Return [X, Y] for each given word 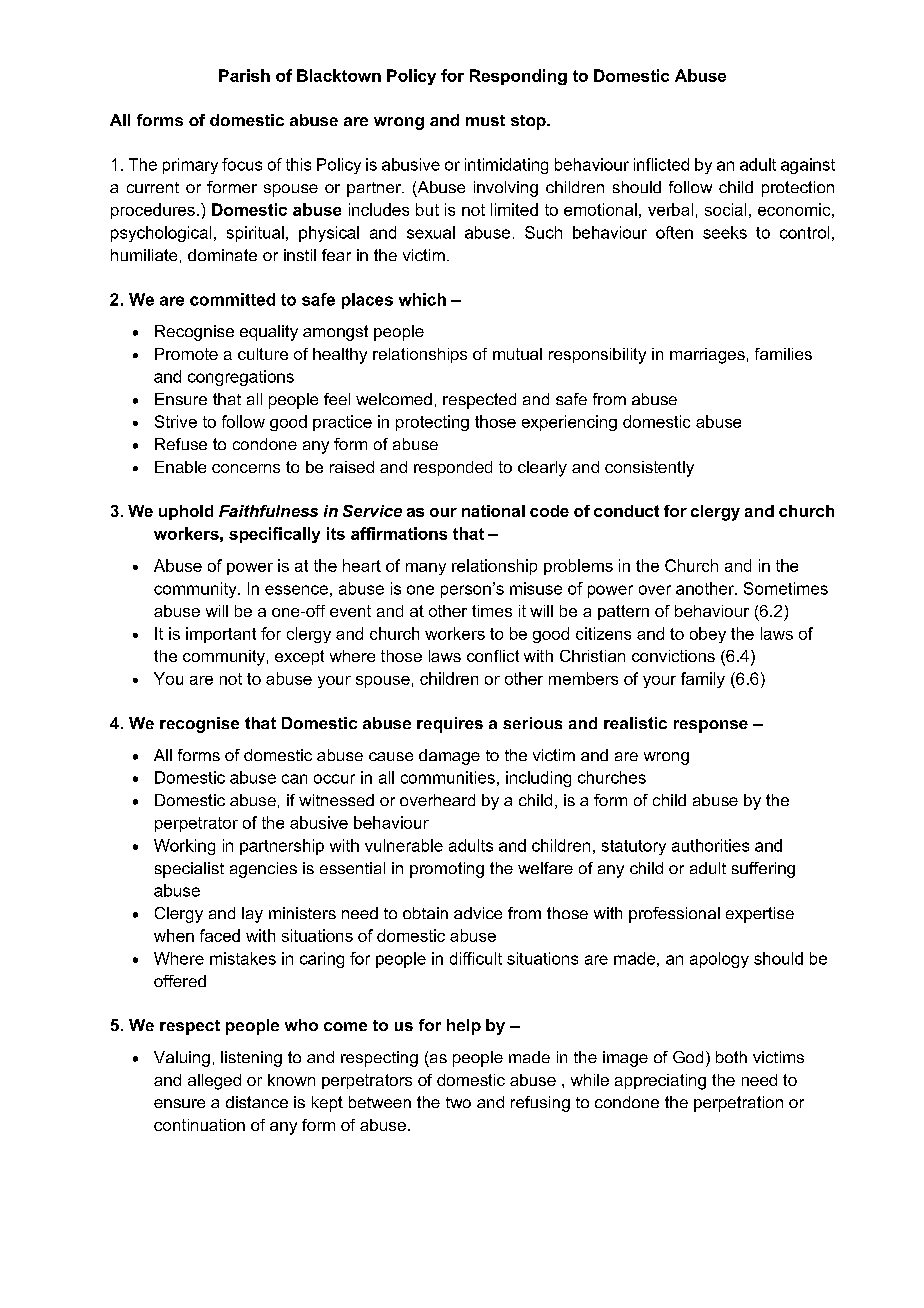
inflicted [661, 164]
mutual [517, 354]
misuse [536, 588]
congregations [241, 378]
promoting [447, 870]
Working [184, 847]
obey [708, 635]
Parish [244, 75]
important [221, 635]
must [485, 120]
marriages [707, 356]
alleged [214, 1082]
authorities [710, 845]
